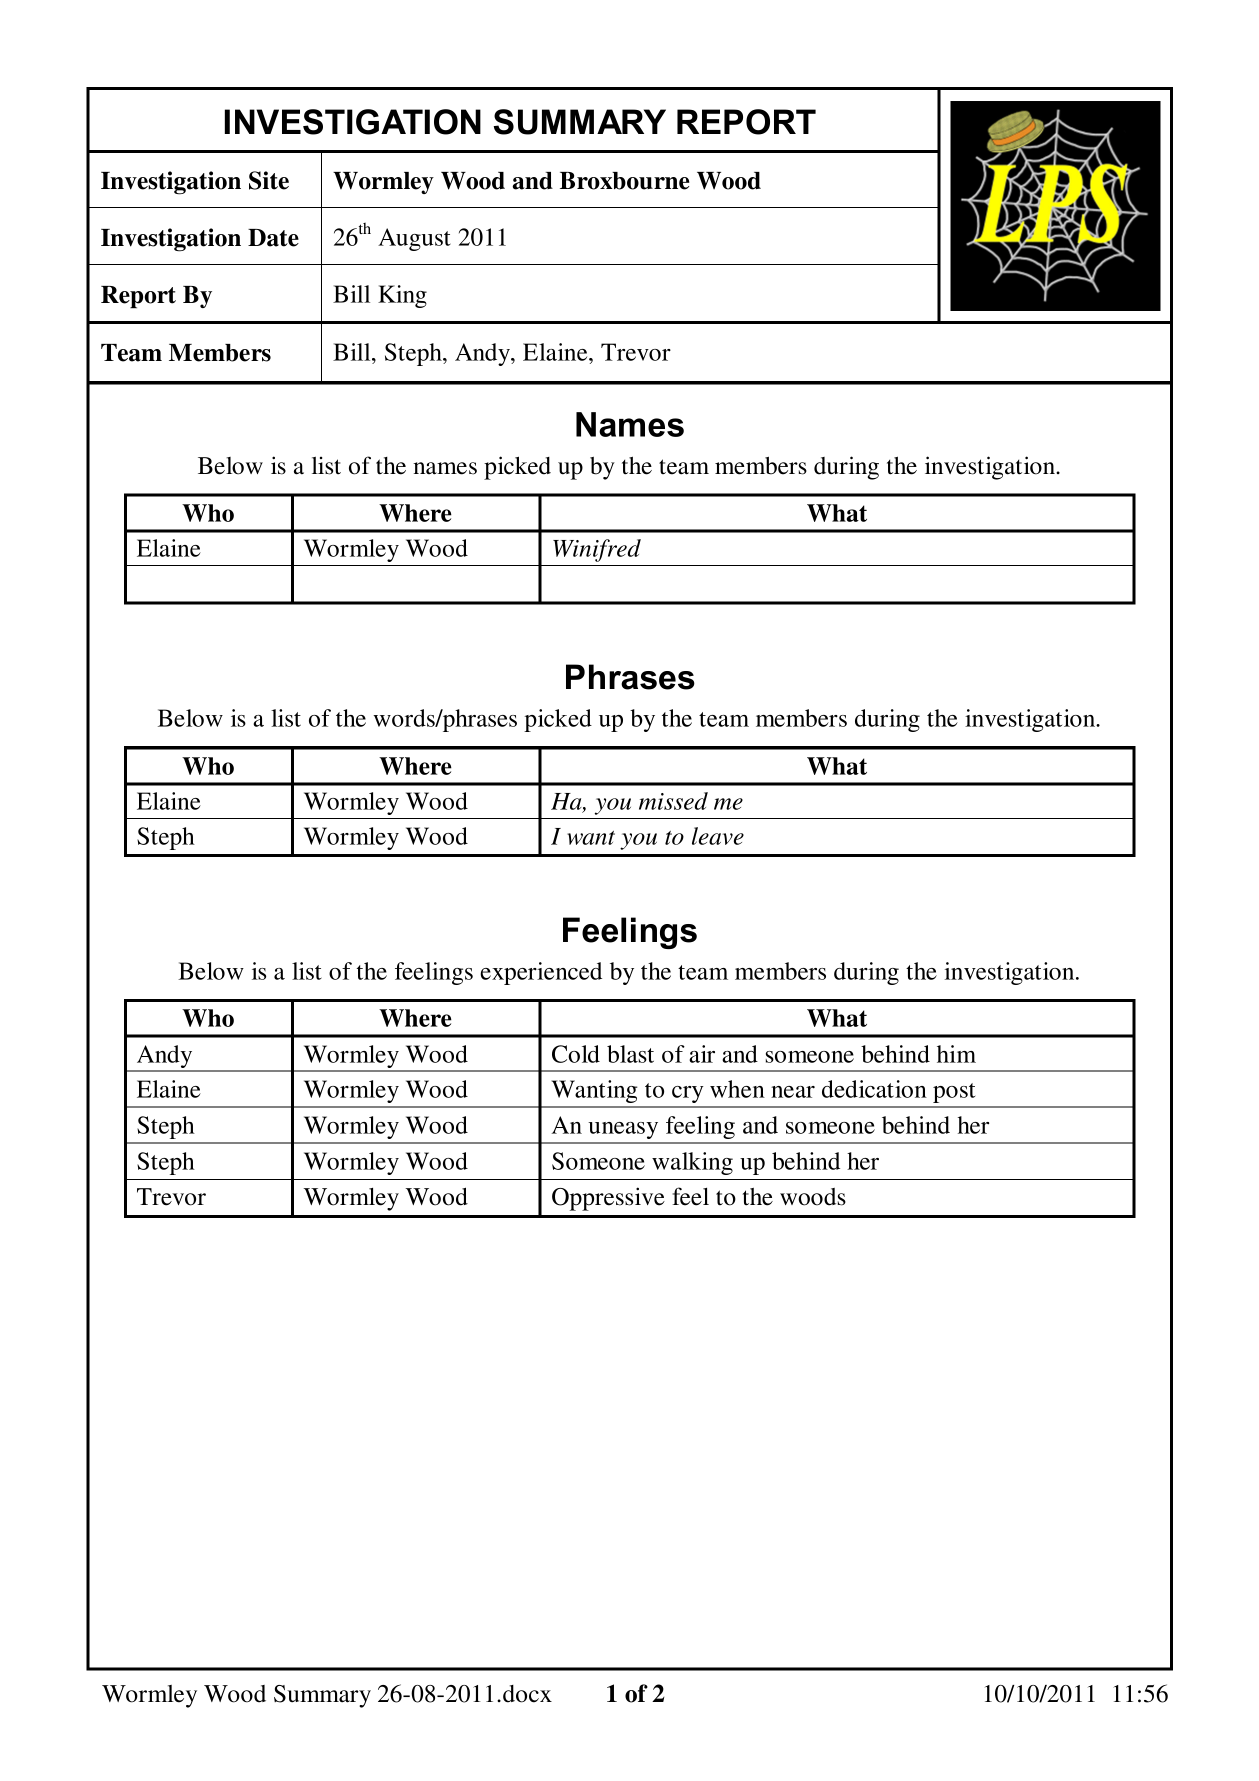 This screenshot has height=1781, width=1259. What do you see at coordinates (956, 1054) in the screenshot?
I see `him` at bounding box center [956, 1054].
